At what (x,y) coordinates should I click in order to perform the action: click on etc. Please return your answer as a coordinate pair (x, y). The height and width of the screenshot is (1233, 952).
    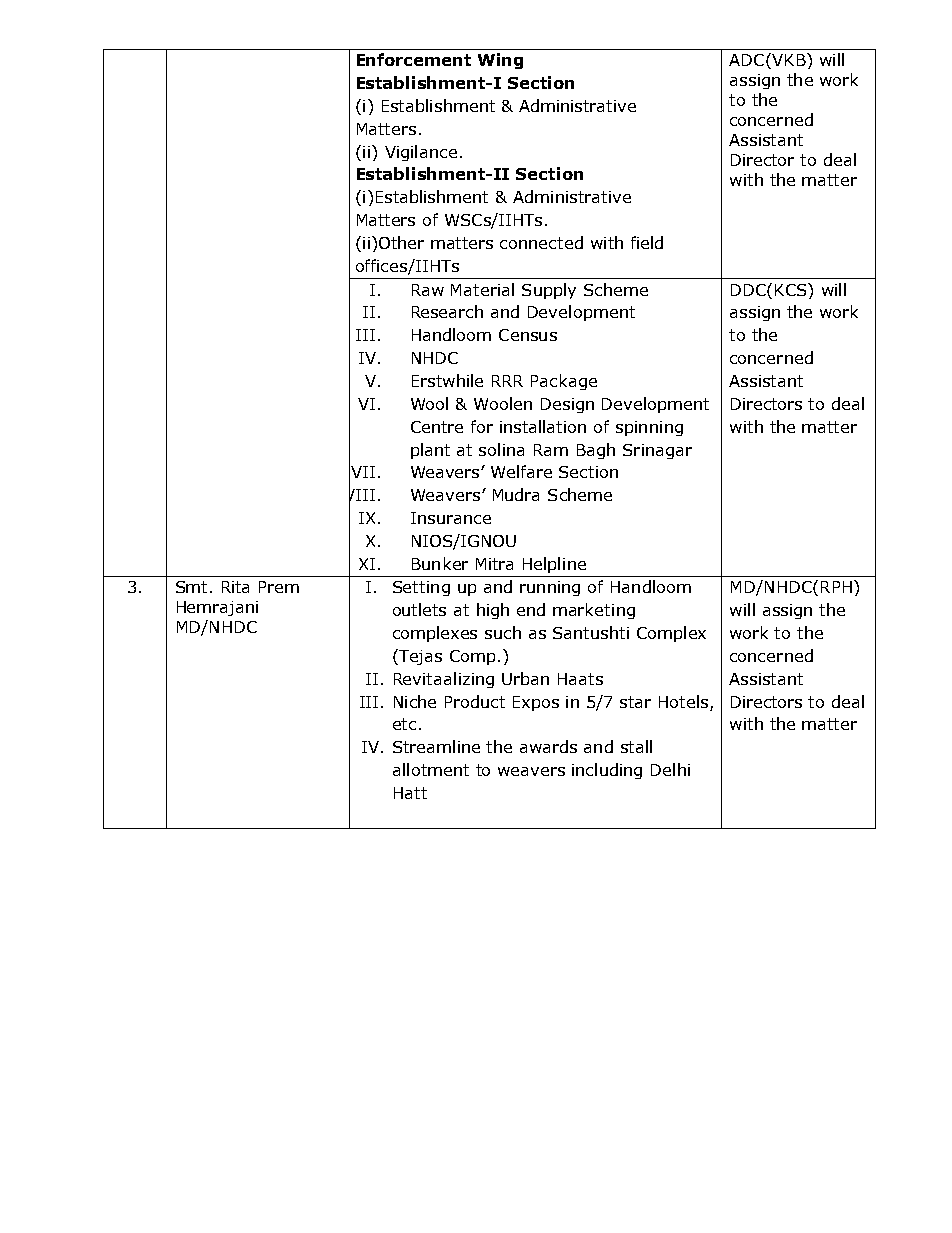
    Looking at the image, I should click on (404, 724).
